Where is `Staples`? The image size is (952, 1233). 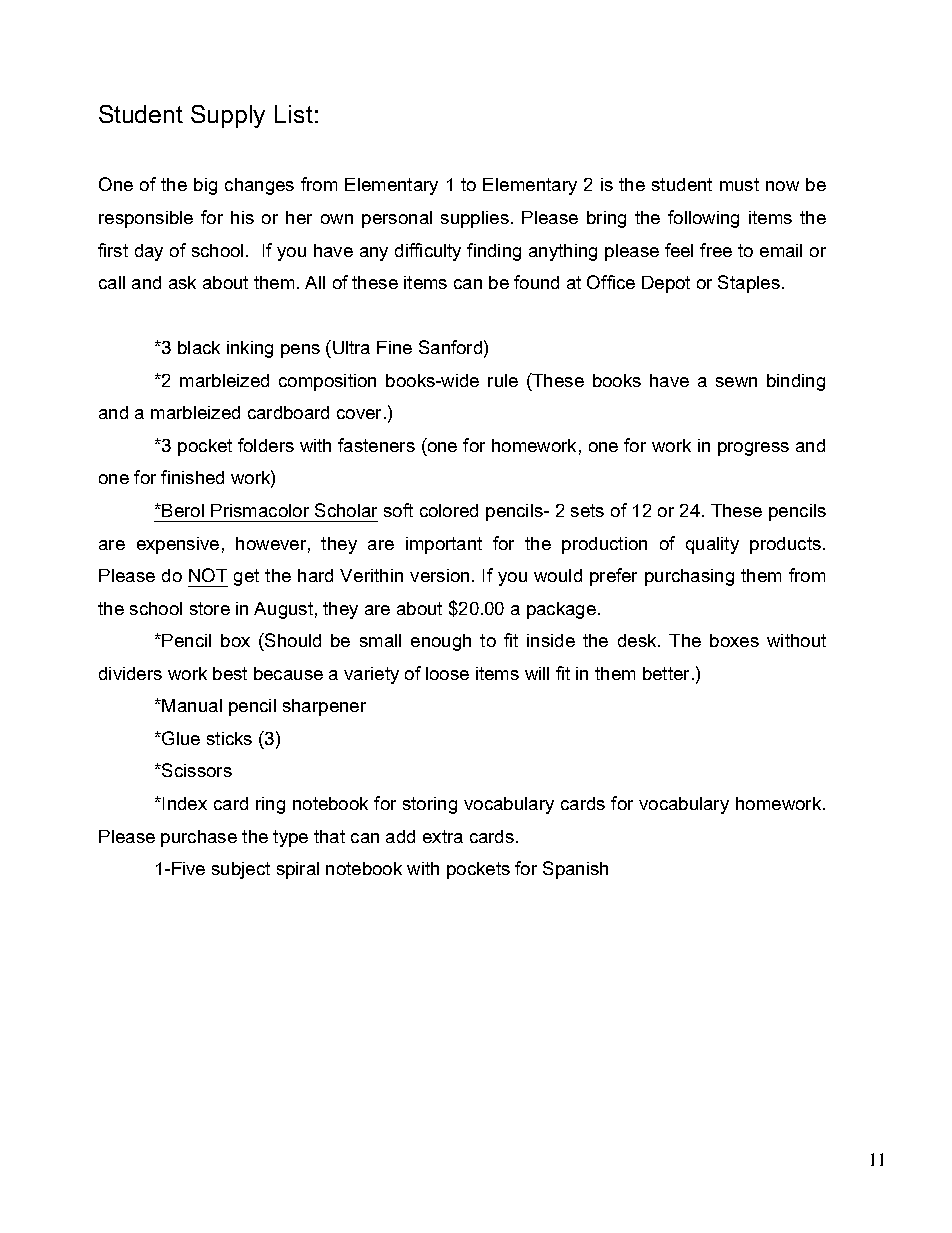 Staples is located at coordinates (749, 284).
